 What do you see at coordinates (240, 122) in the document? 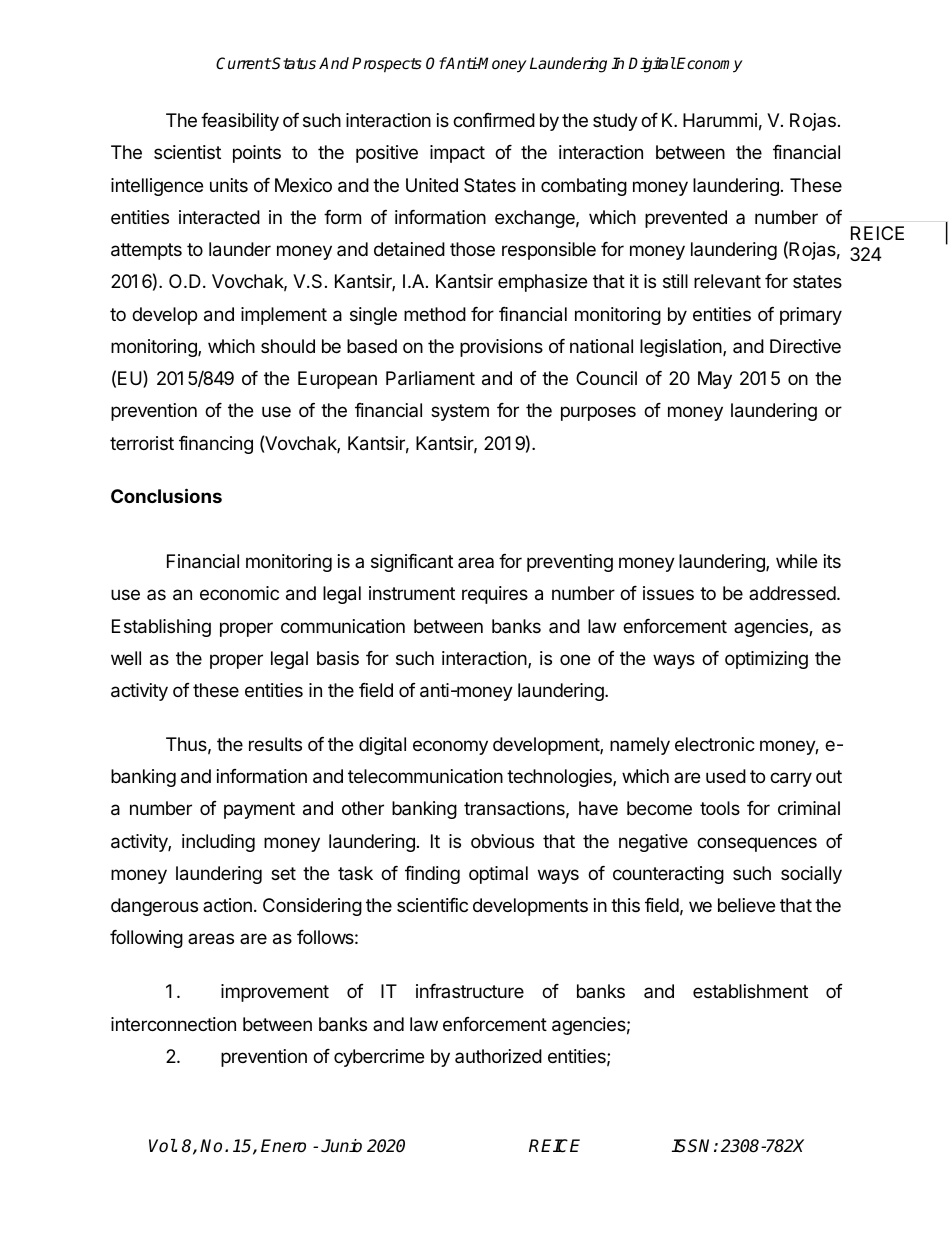
I see `feasibility` at bounding box center [240, 122].
